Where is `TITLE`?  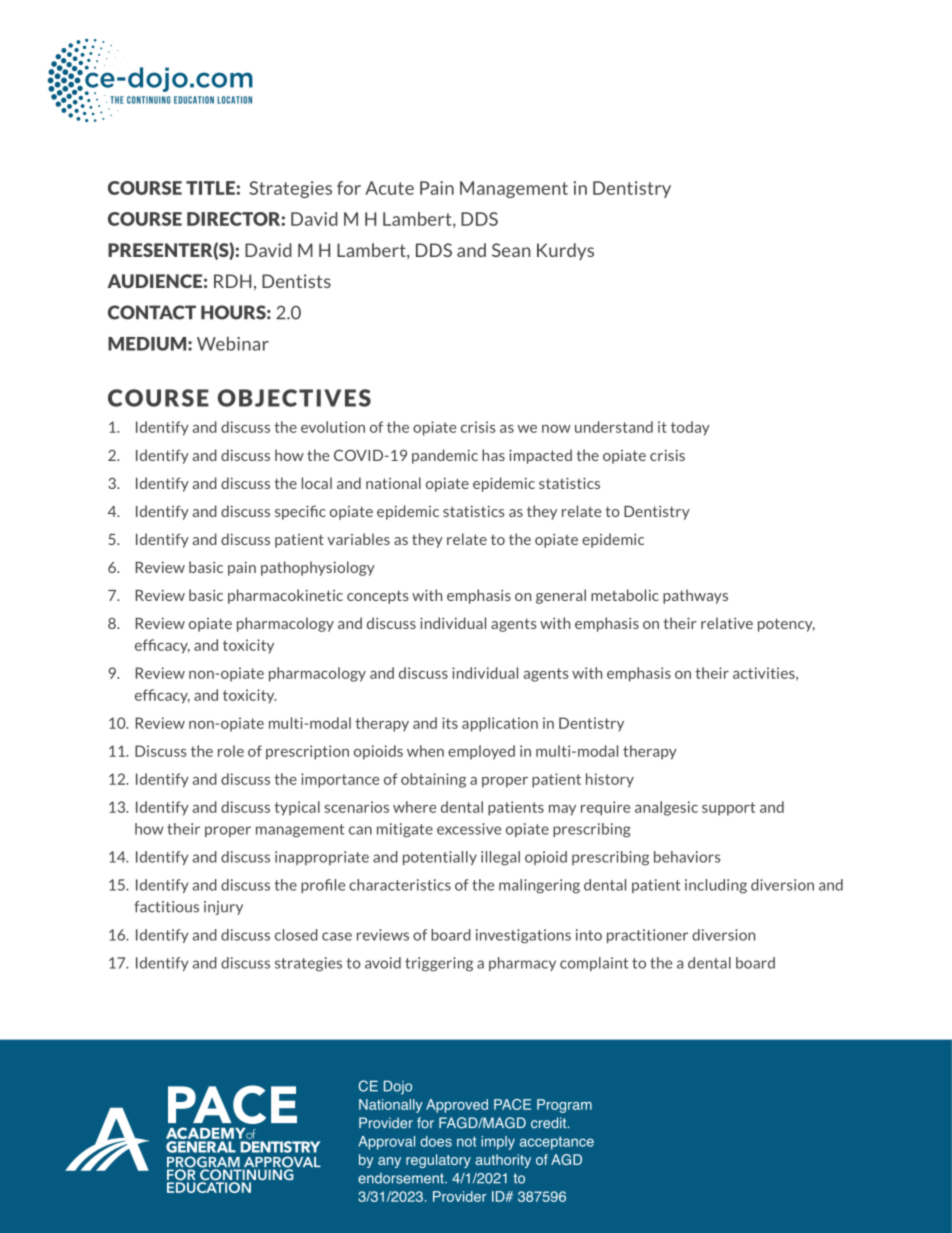
TITLE is located at coordinates (210, 188).
